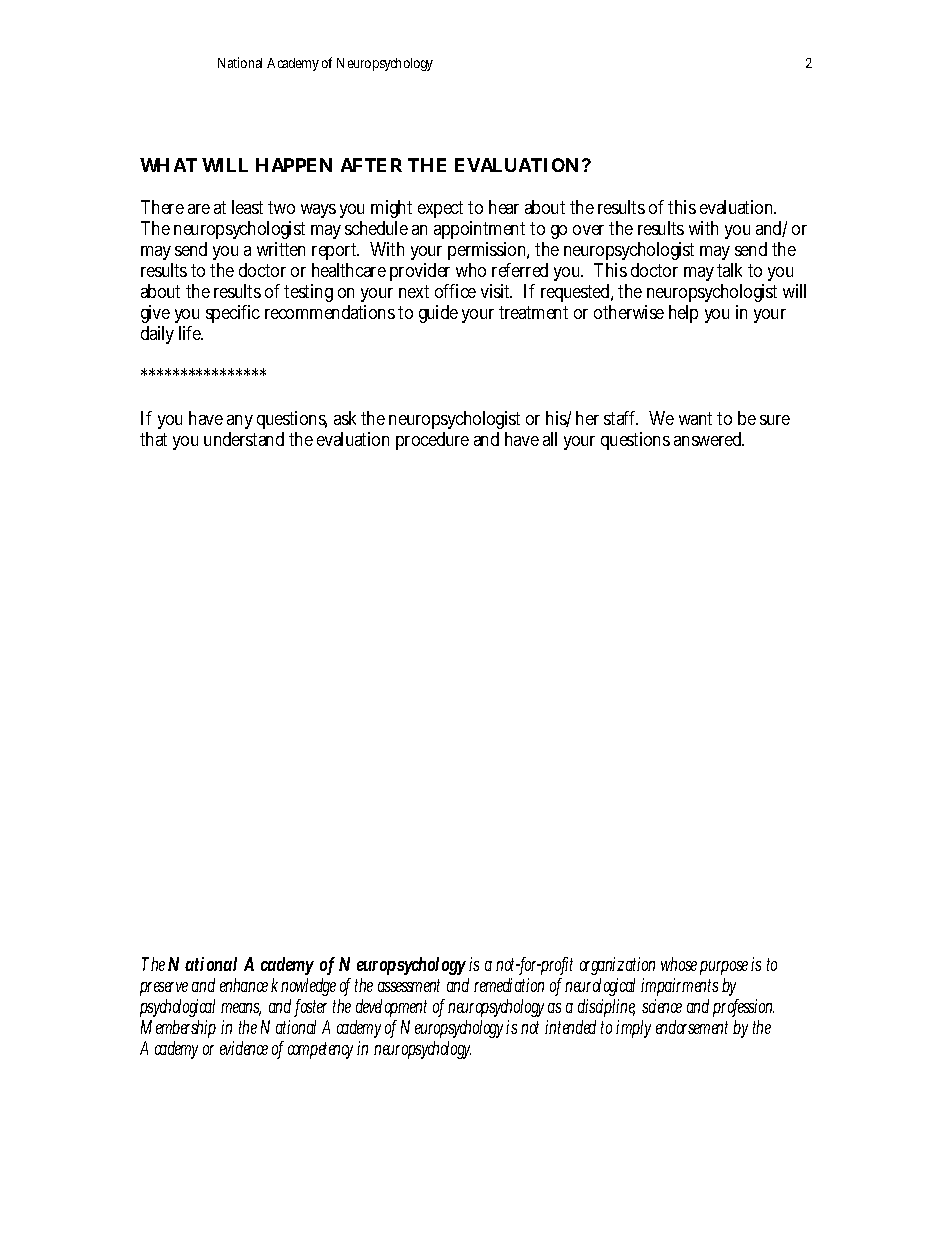 This screenshot has height=1233, width=952. What do you see at coordinates (409, 985) in the screenshot?
I see `assessment` at bounding box center [409, 985].
